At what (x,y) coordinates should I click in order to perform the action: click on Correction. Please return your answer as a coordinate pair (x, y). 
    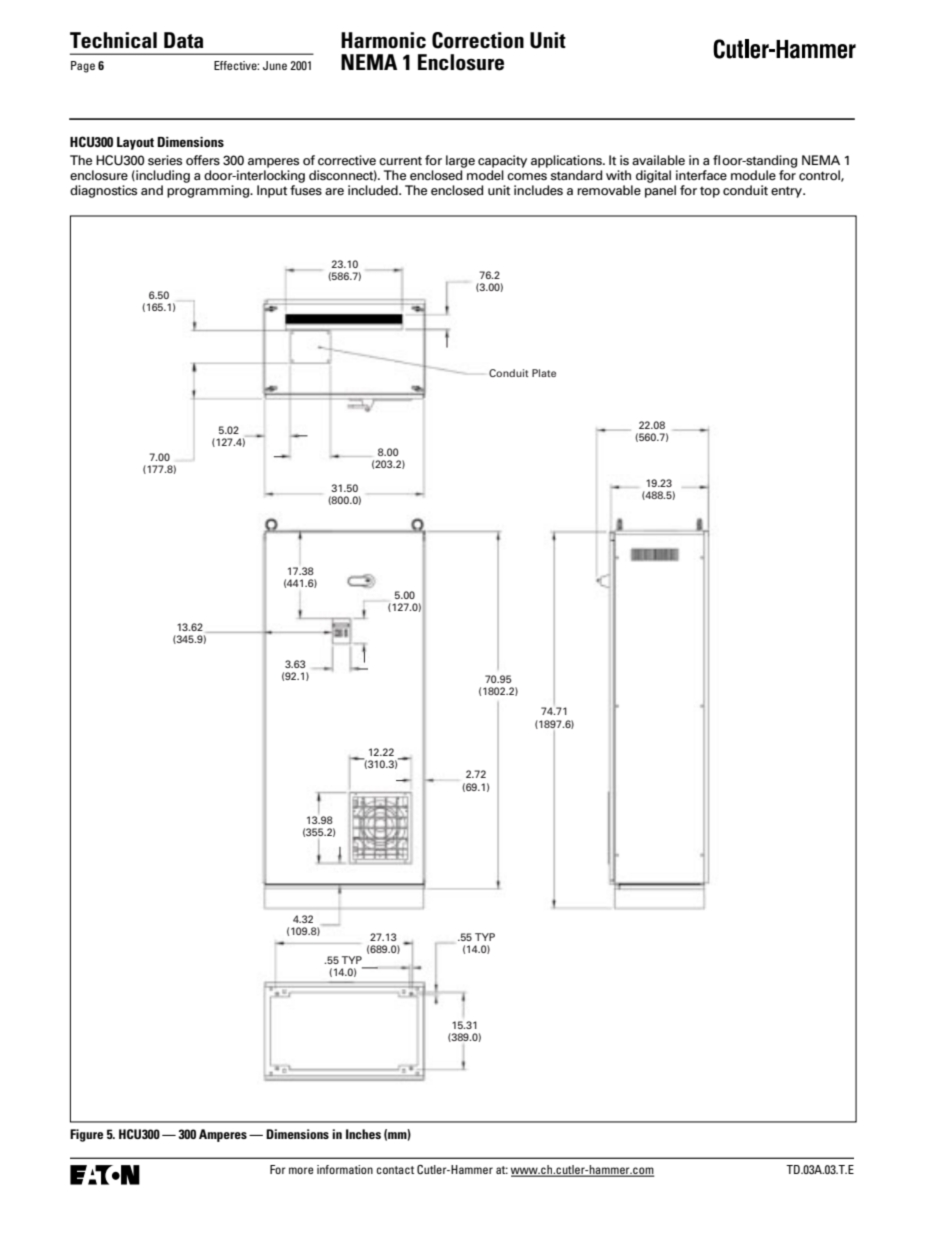
    Looking at the image, I should click on (478, 40).
